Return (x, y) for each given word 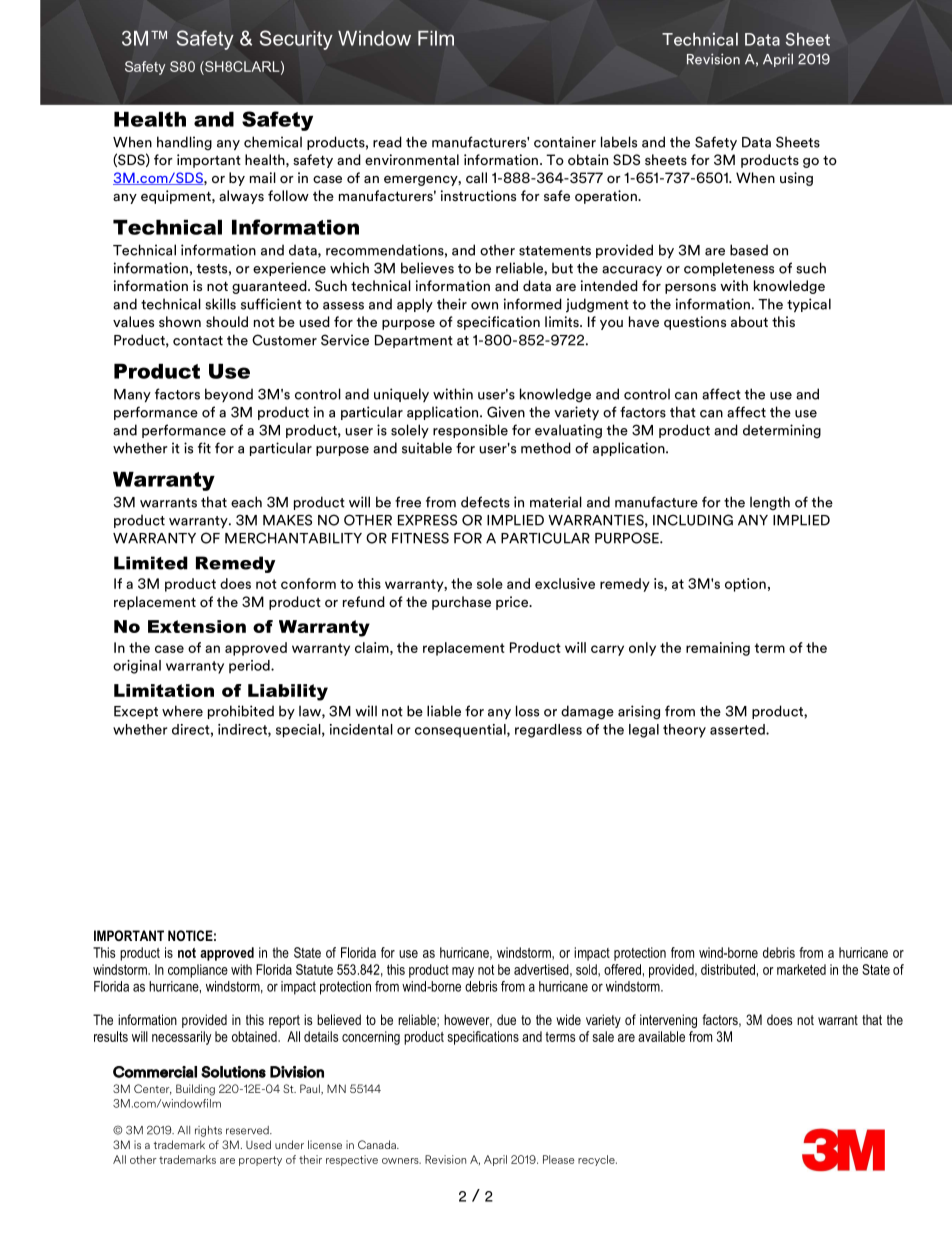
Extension (197, 626)
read (387, 142)
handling (184, 143)
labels (619, 142)
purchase (461, 603)
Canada (378, 1144)
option (745, 585)
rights (208, 1131)
